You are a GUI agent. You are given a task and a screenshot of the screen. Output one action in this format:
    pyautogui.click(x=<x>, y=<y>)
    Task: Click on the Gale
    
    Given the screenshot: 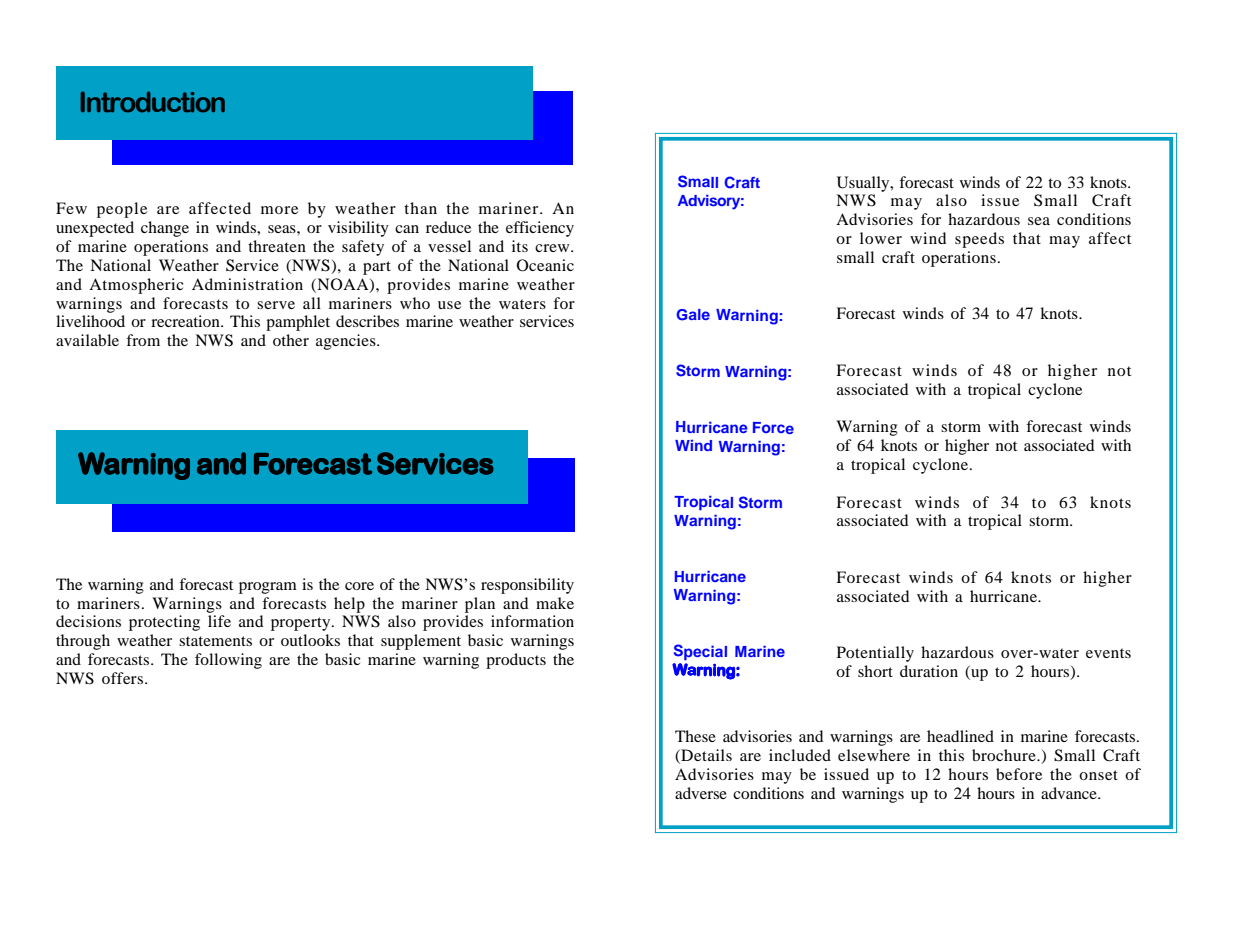 What is the action you would take?
    pyautogui.click(x=693, y=315)
